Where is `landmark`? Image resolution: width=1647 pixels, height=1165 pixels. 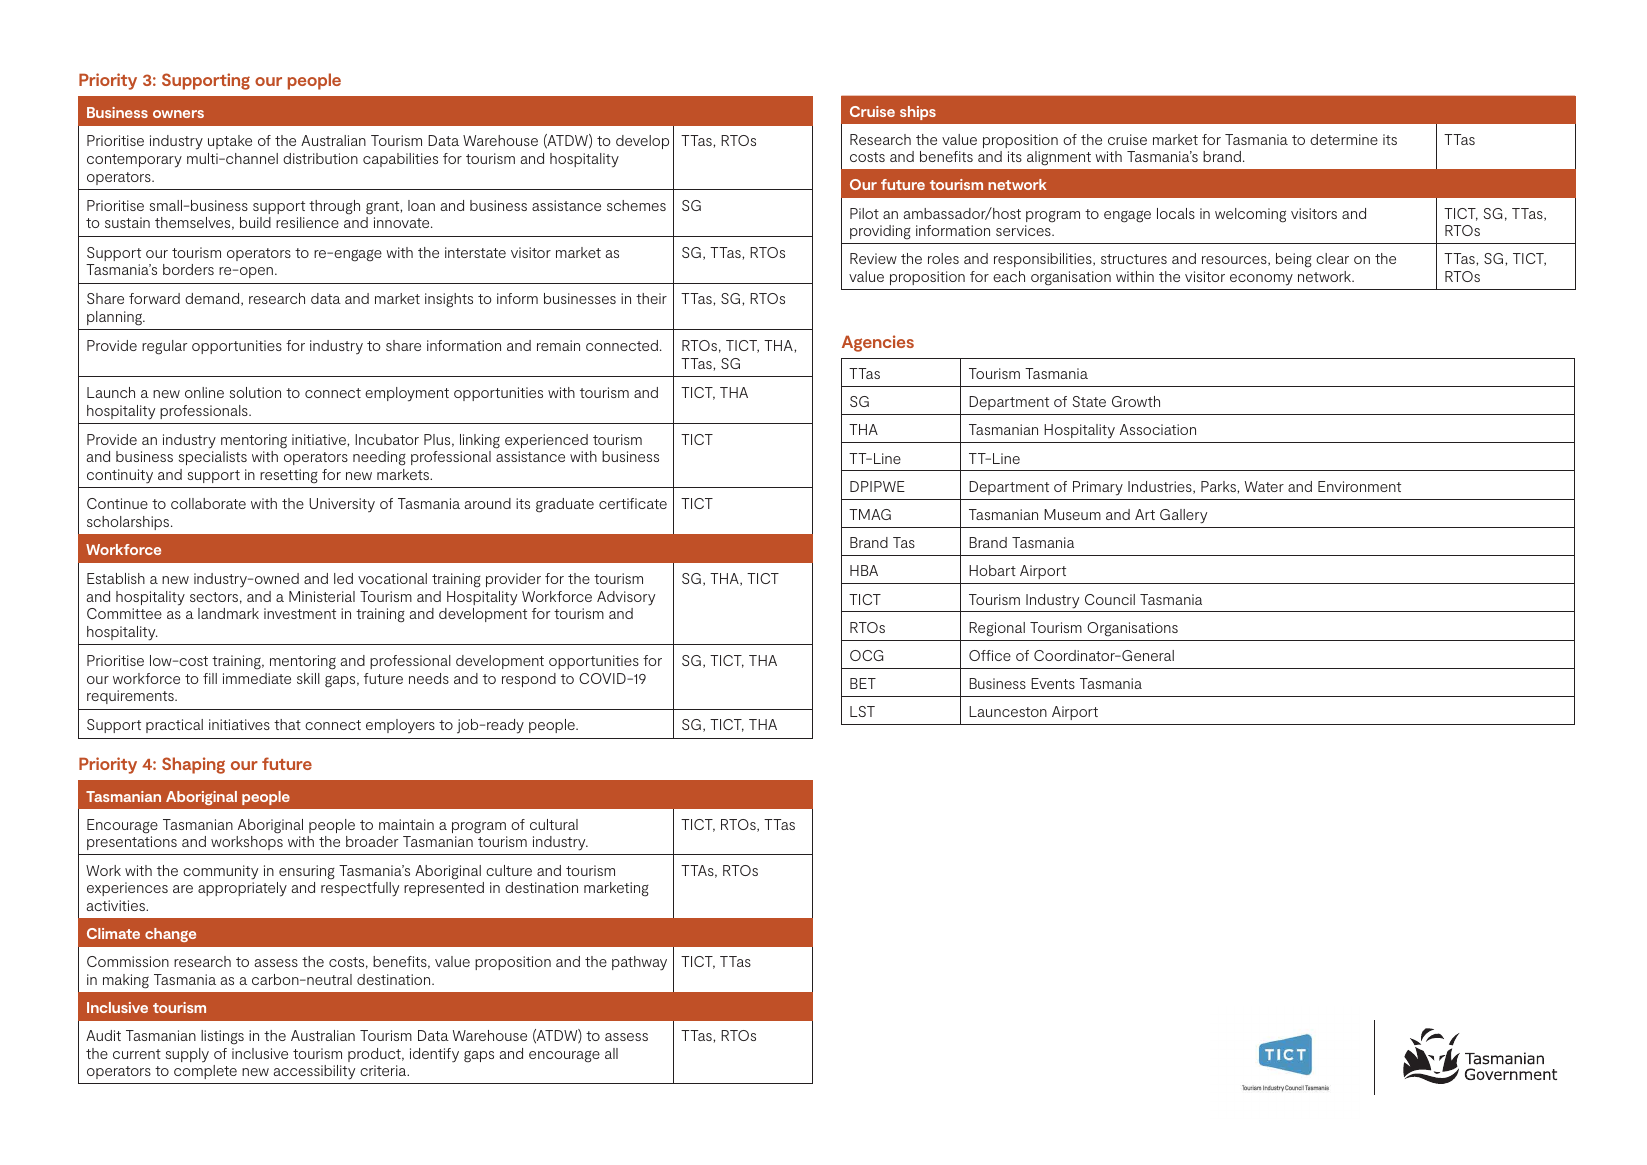 landmark is located at coordinates (228, 613).
